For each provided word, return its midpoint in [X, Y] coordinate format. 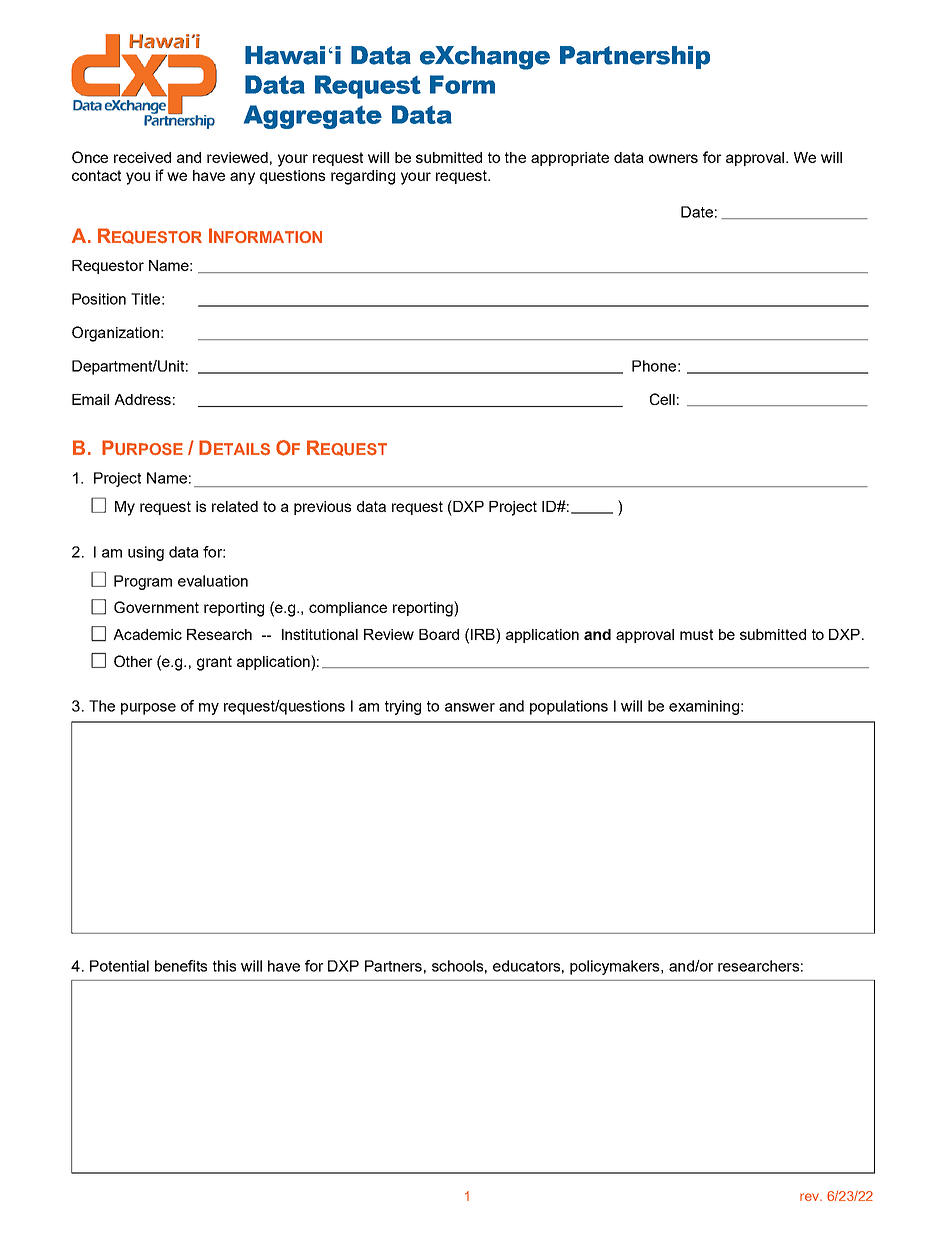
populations [569, 707]
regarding [363, 177]
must [696, 634]
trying [403, 707]
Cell [662, 399]
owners [673, 158]
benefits [181, 966]
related [235, 506]
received [142, 157]
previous [322, 508]
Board [439, 634]
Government [156, 607]
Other [133, 661]
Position [99, 299]
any [242, 178]
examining [704, 707]
